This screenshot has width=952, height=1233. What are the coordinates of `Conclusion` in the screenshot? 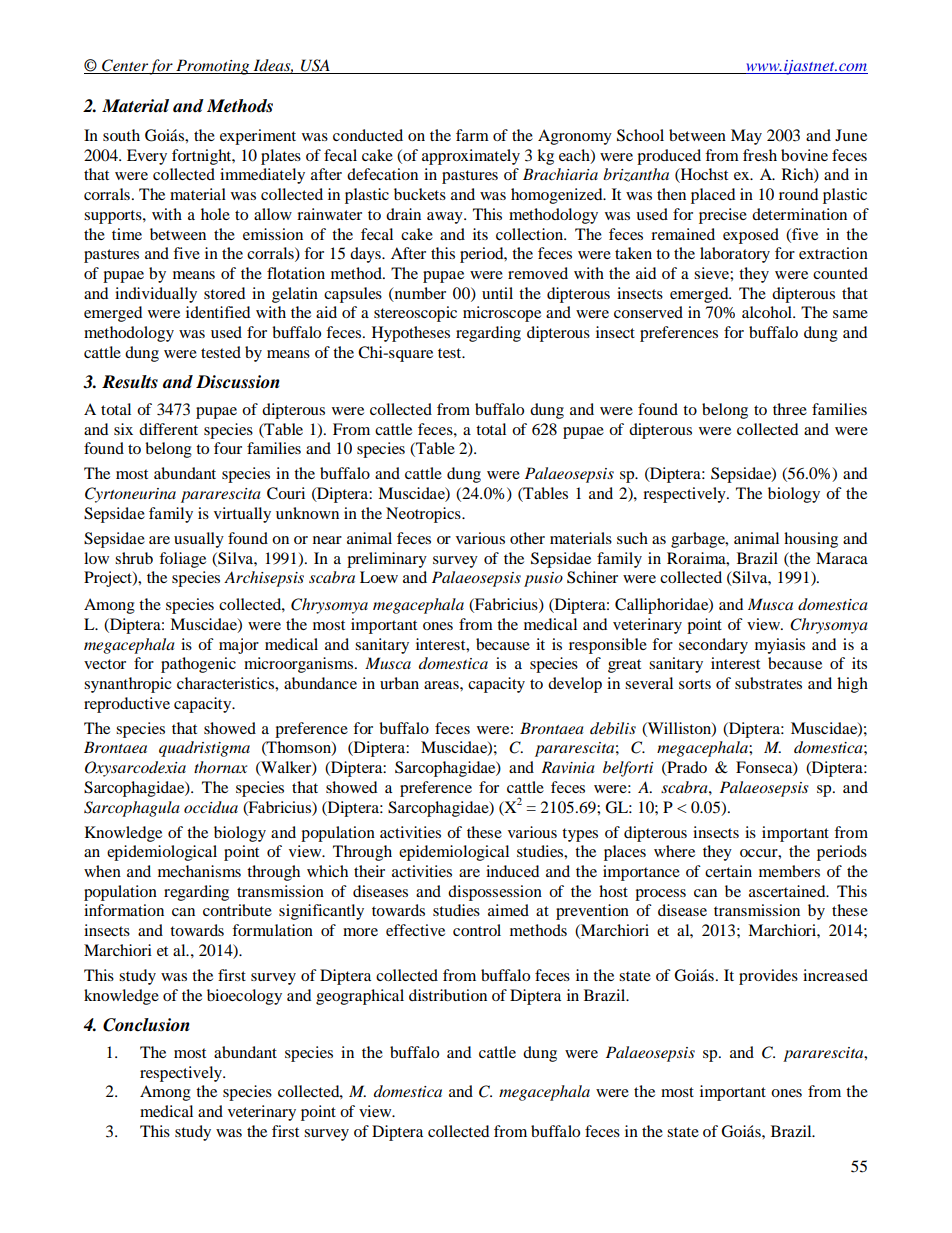 It's located at (146, 1025).
